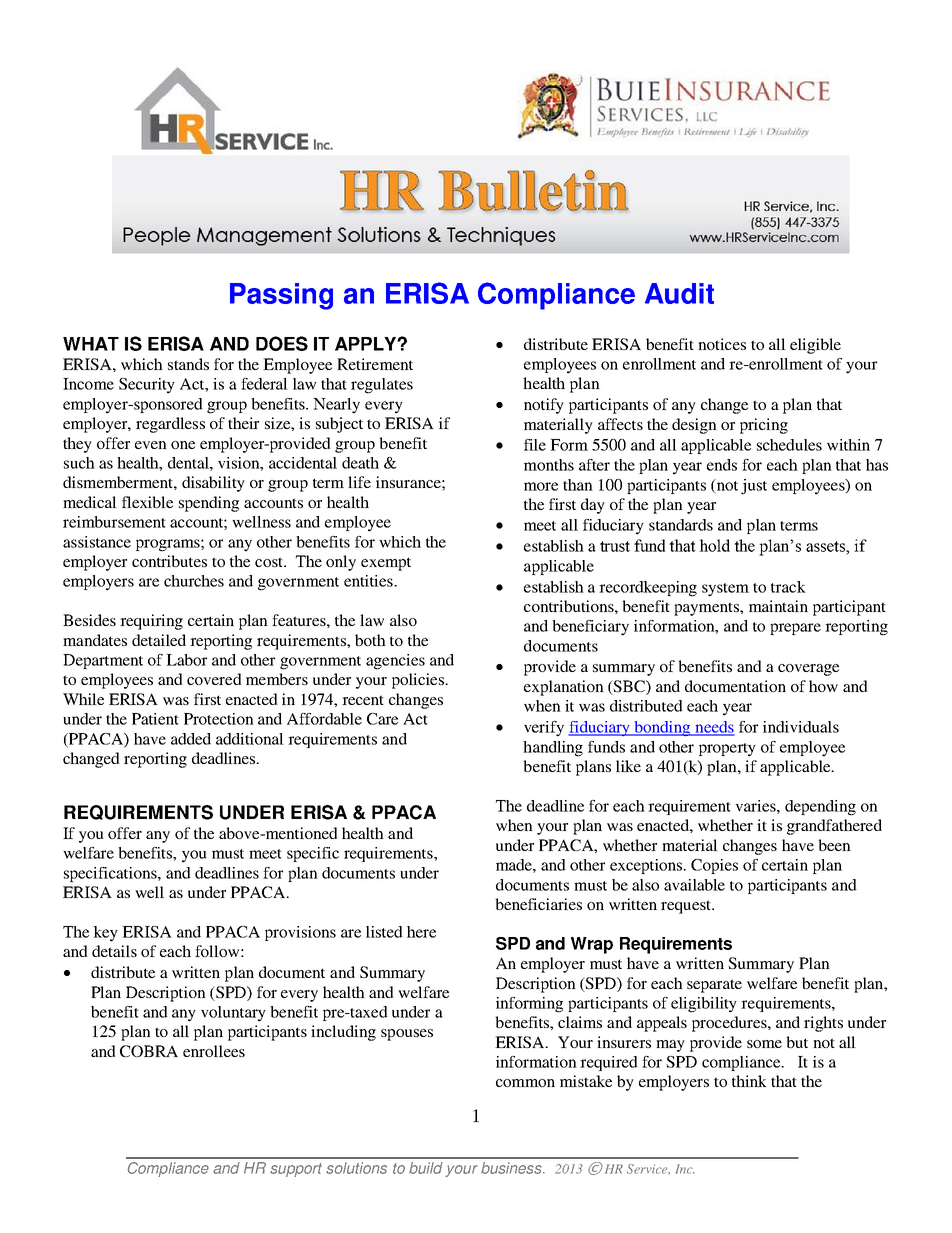 The width and height of the image is (952, 1233). I want to click on business, so click(512, 1168).
